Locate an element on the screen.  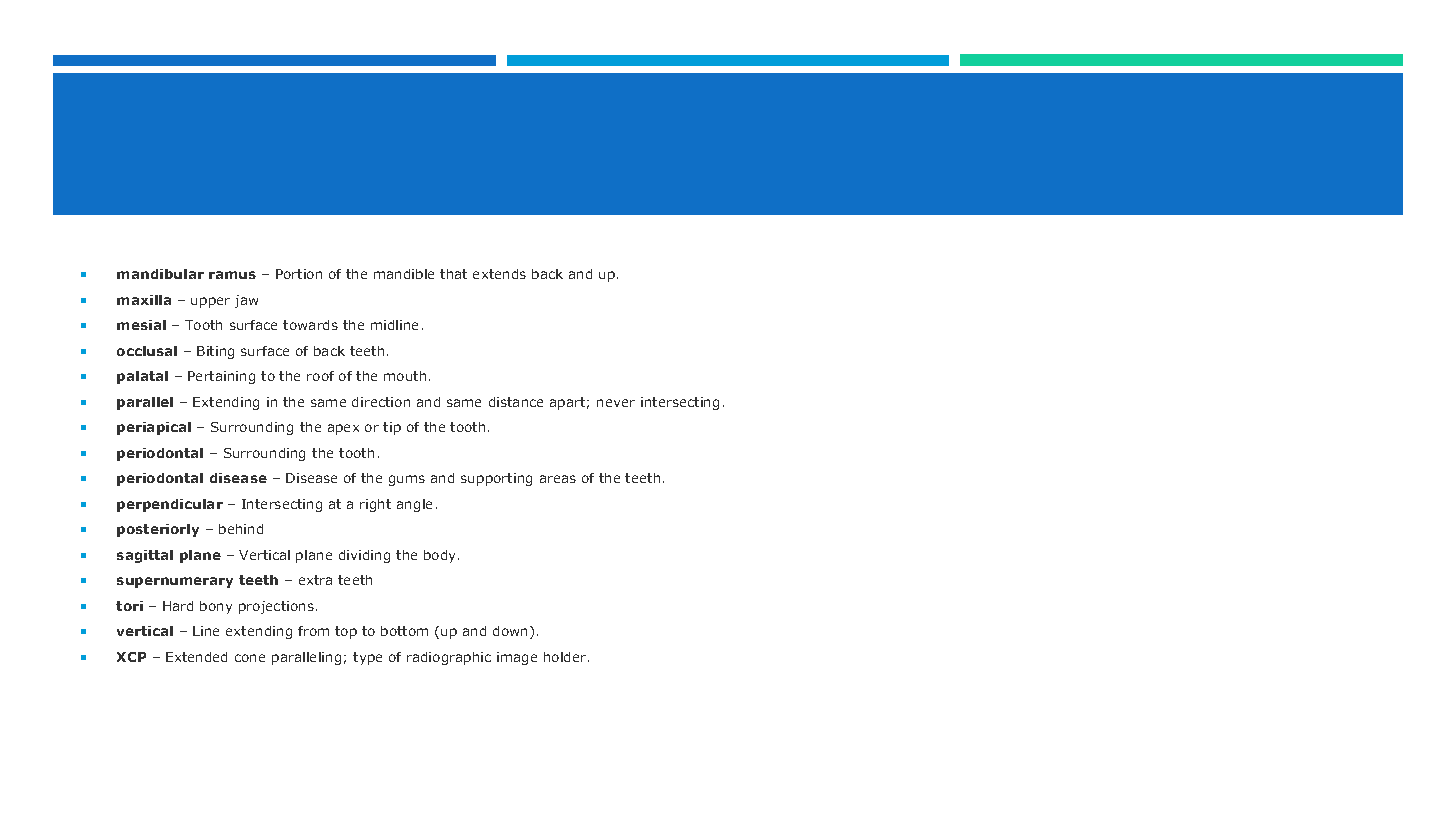
holder is located at coordinates (566, 657).
